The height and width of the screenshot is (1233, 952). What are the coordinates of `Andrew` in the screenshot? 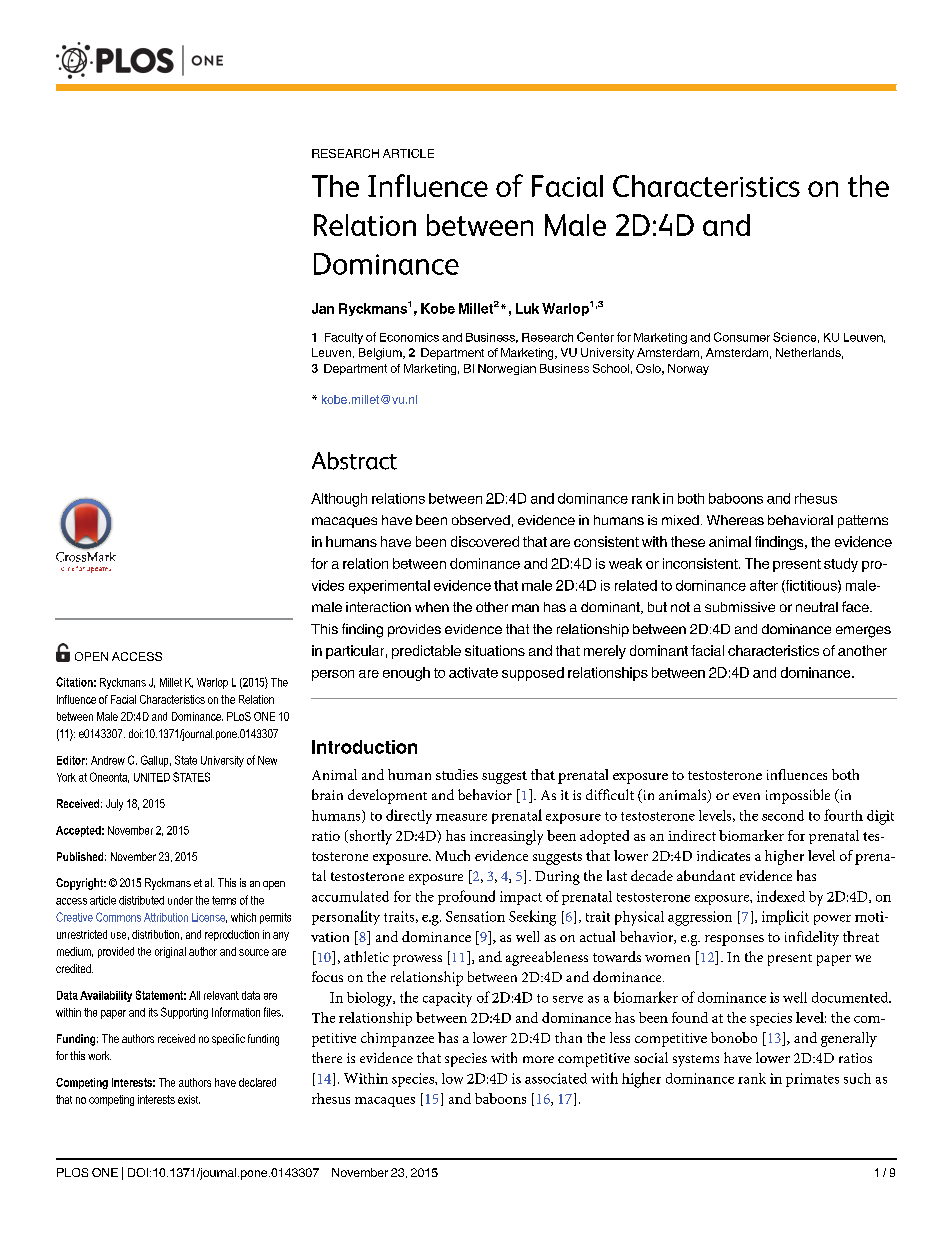 It's located at (108, 760).
